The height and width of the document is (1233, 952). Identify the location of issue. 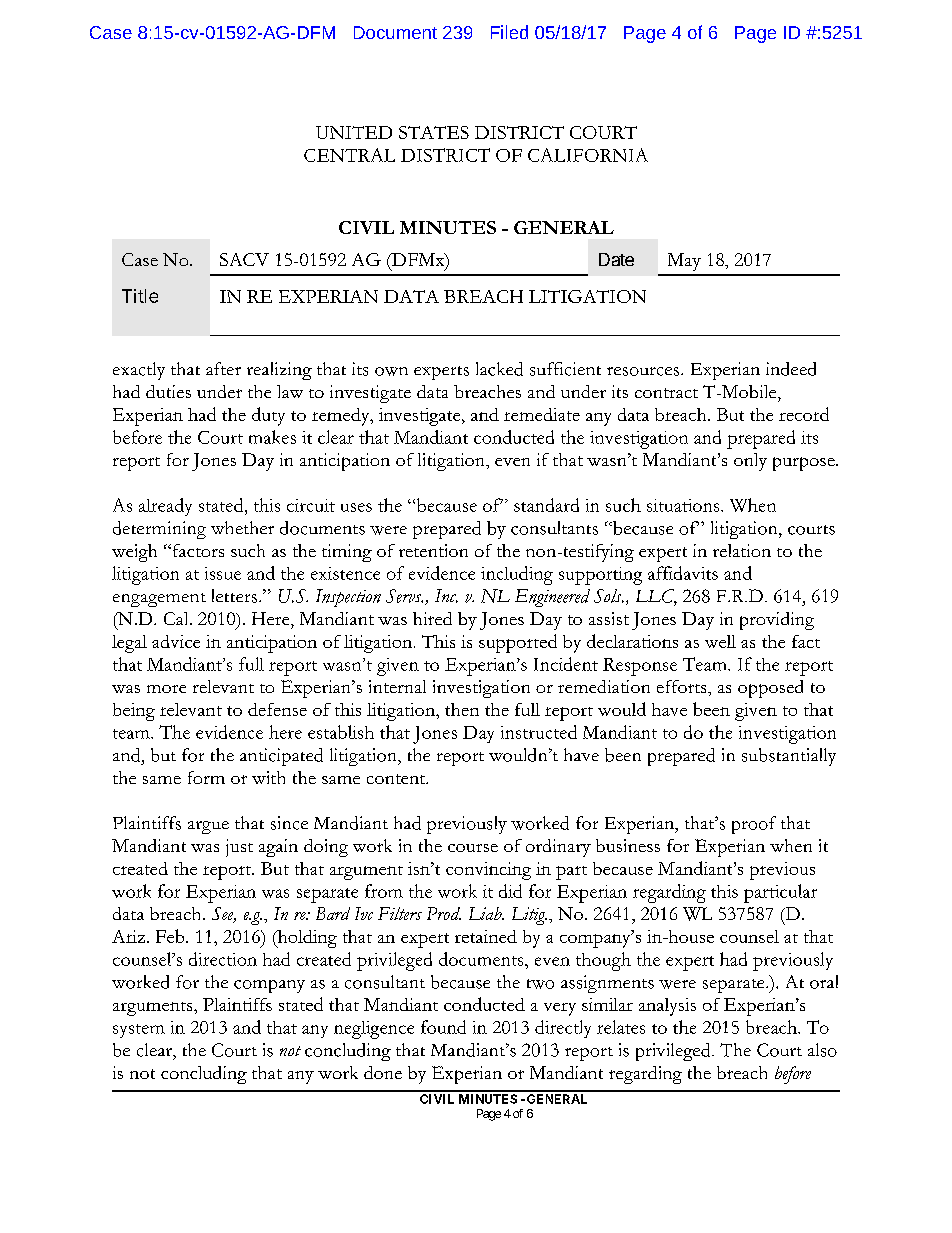
(223, 573).
